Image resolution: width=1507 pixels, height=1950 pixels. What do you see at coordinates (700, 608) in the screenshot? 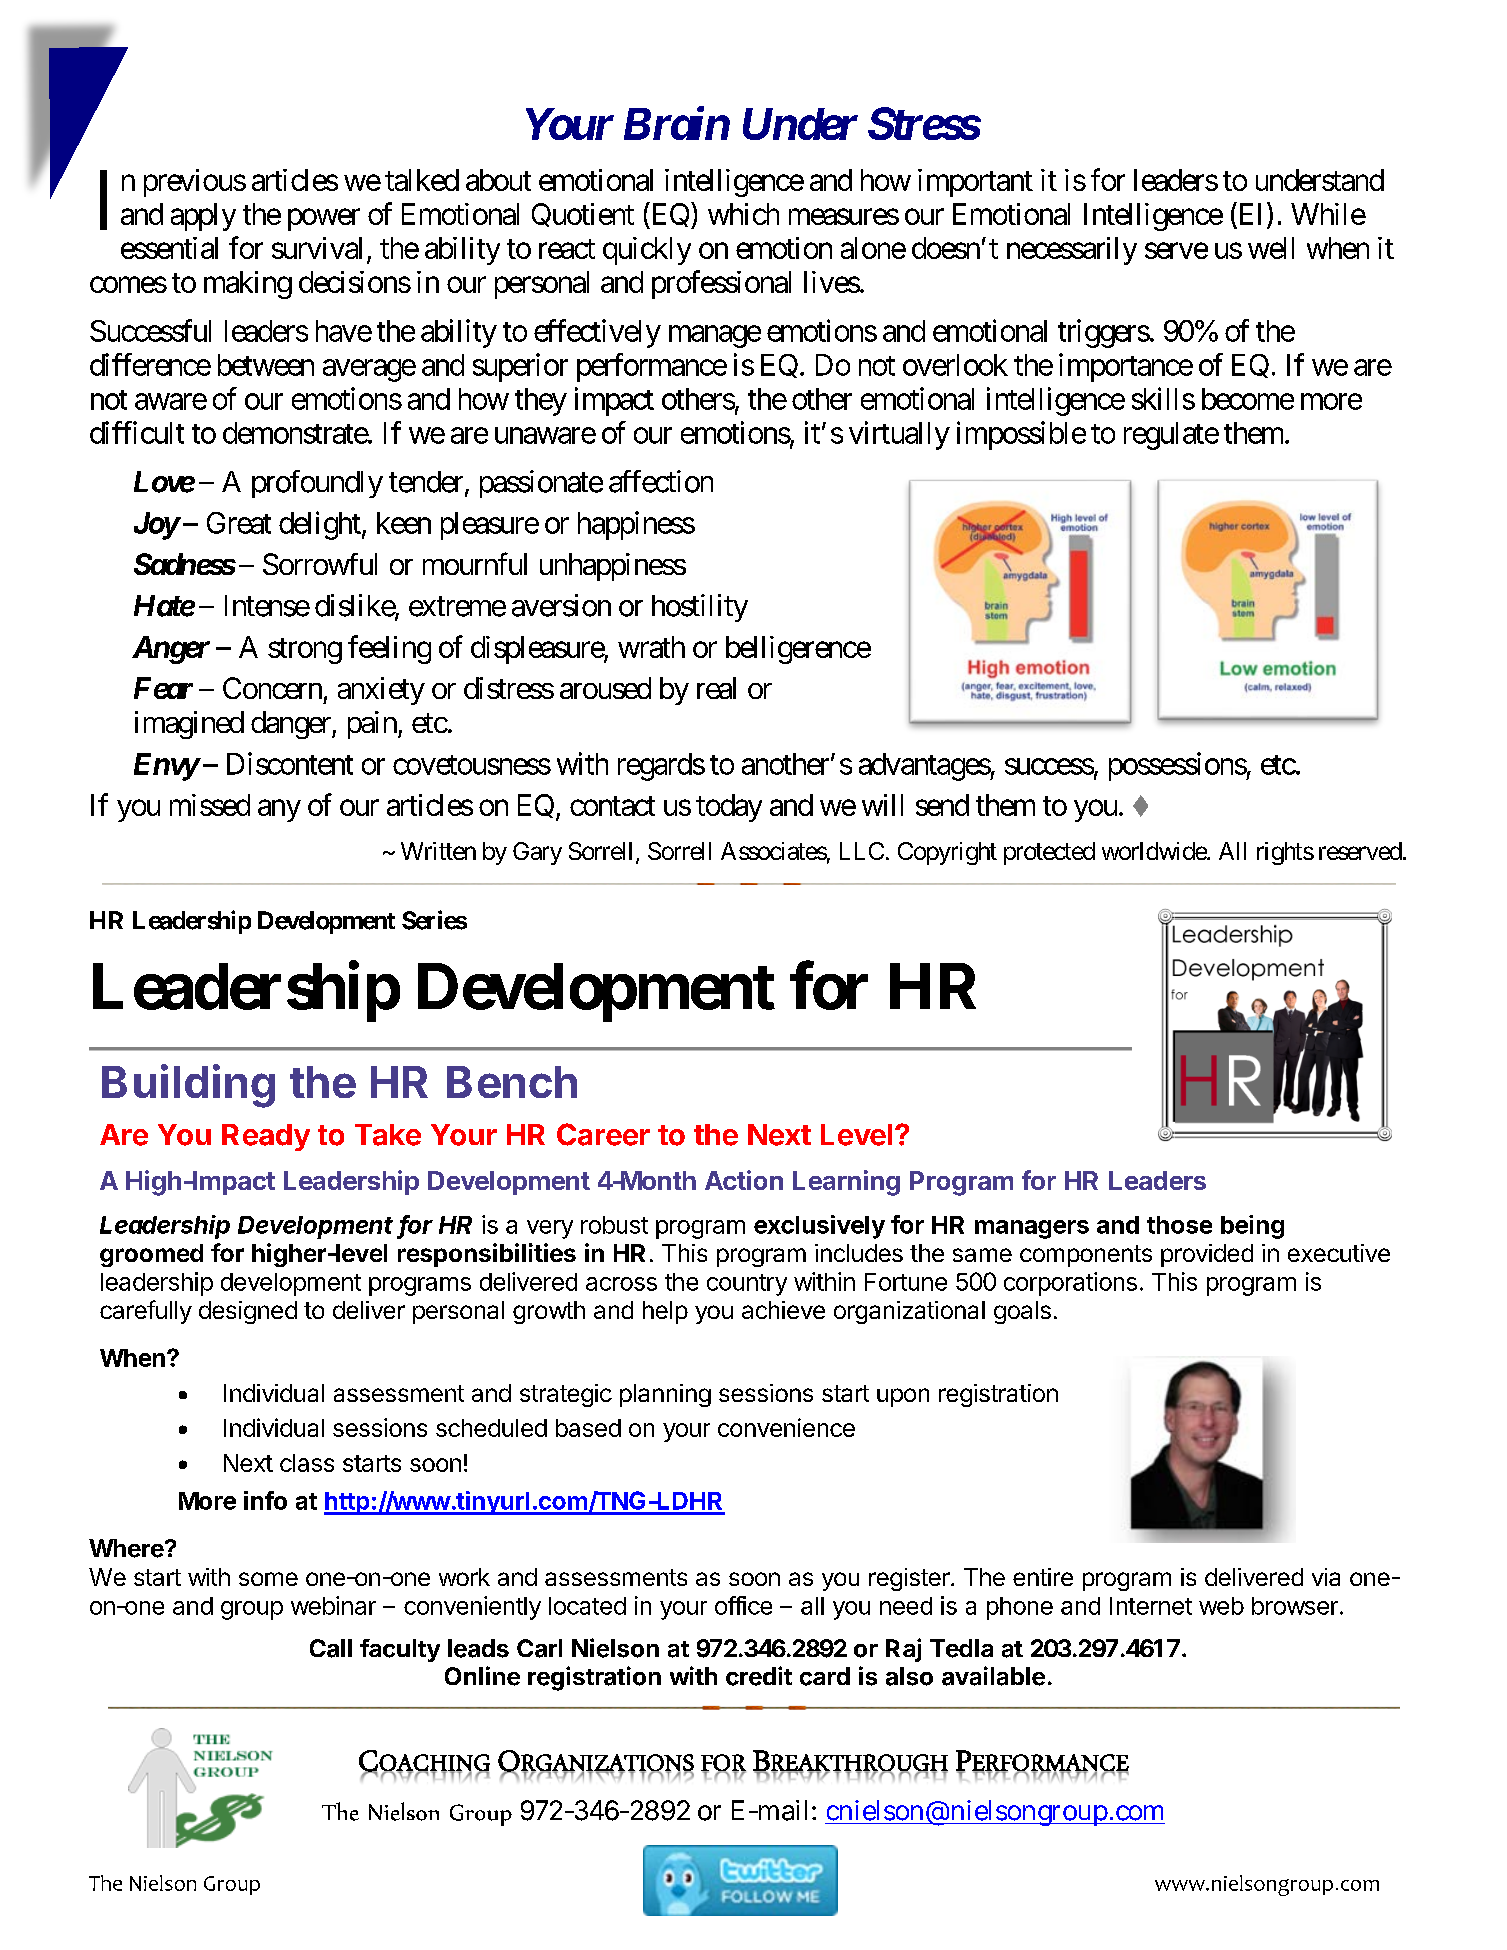
I see `hostility` at bounding box center [700, 608].
